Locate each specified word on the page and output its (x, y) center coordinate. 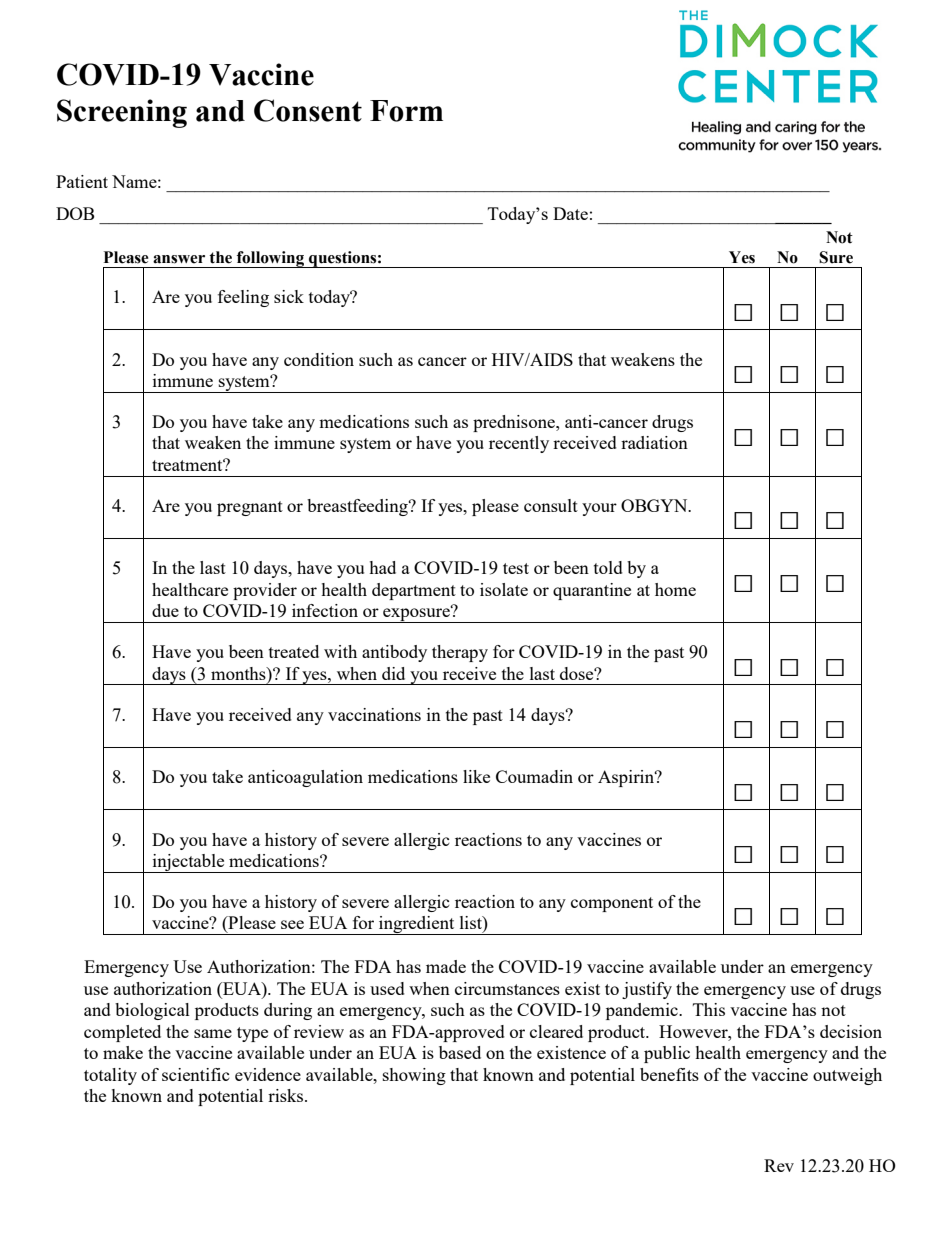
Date (570, 213)
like (476, 776)
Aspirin (627, 778)
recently (519, 444)
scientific (196, 1074)
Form (406, 111)
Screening (122, 113)
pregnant (250, 508)
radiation (654, 442)
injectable (188, 863)
